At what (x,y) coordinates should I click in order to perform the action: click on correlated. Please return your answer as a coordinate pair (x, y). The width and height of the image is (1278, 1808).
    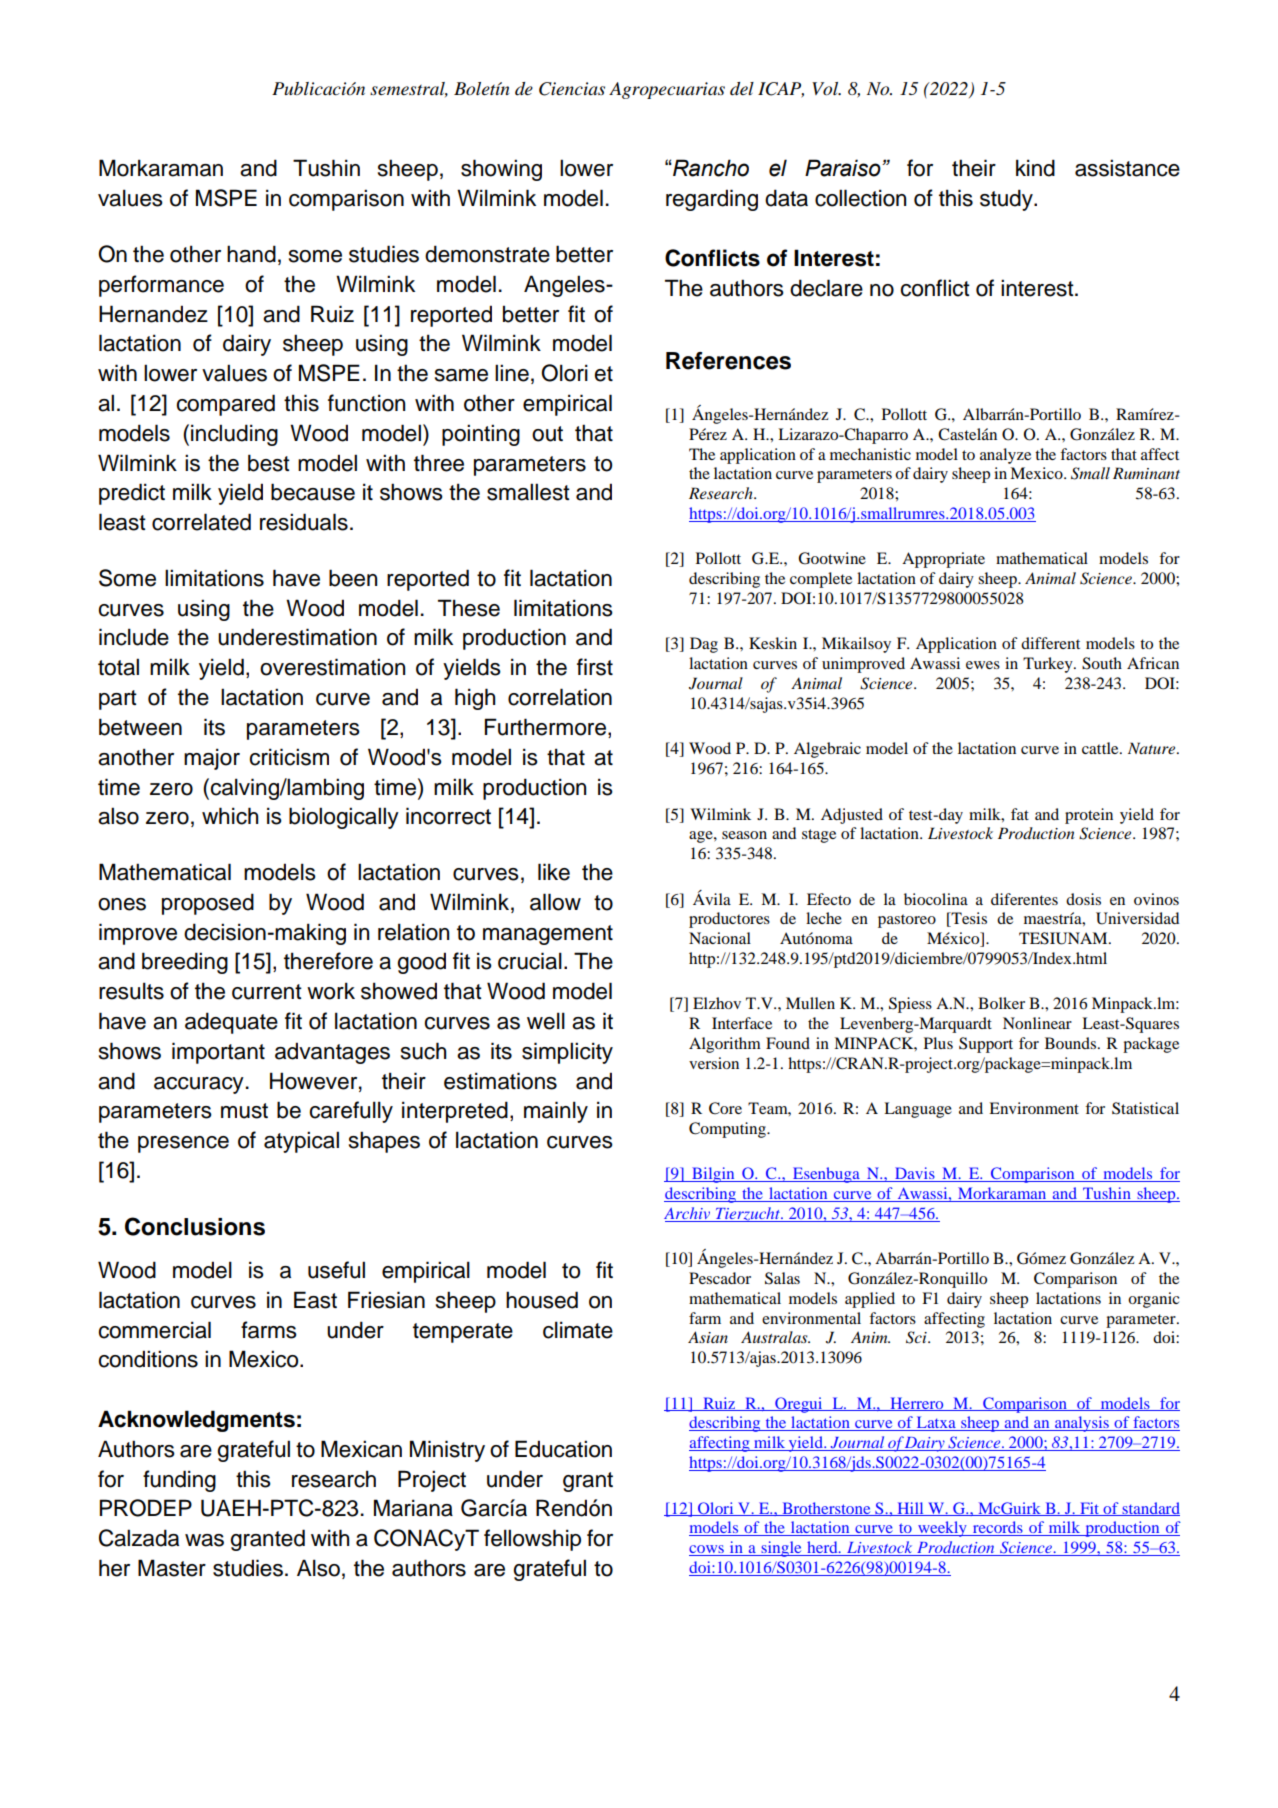
    Looking at the image, I should click on (201, 522).
